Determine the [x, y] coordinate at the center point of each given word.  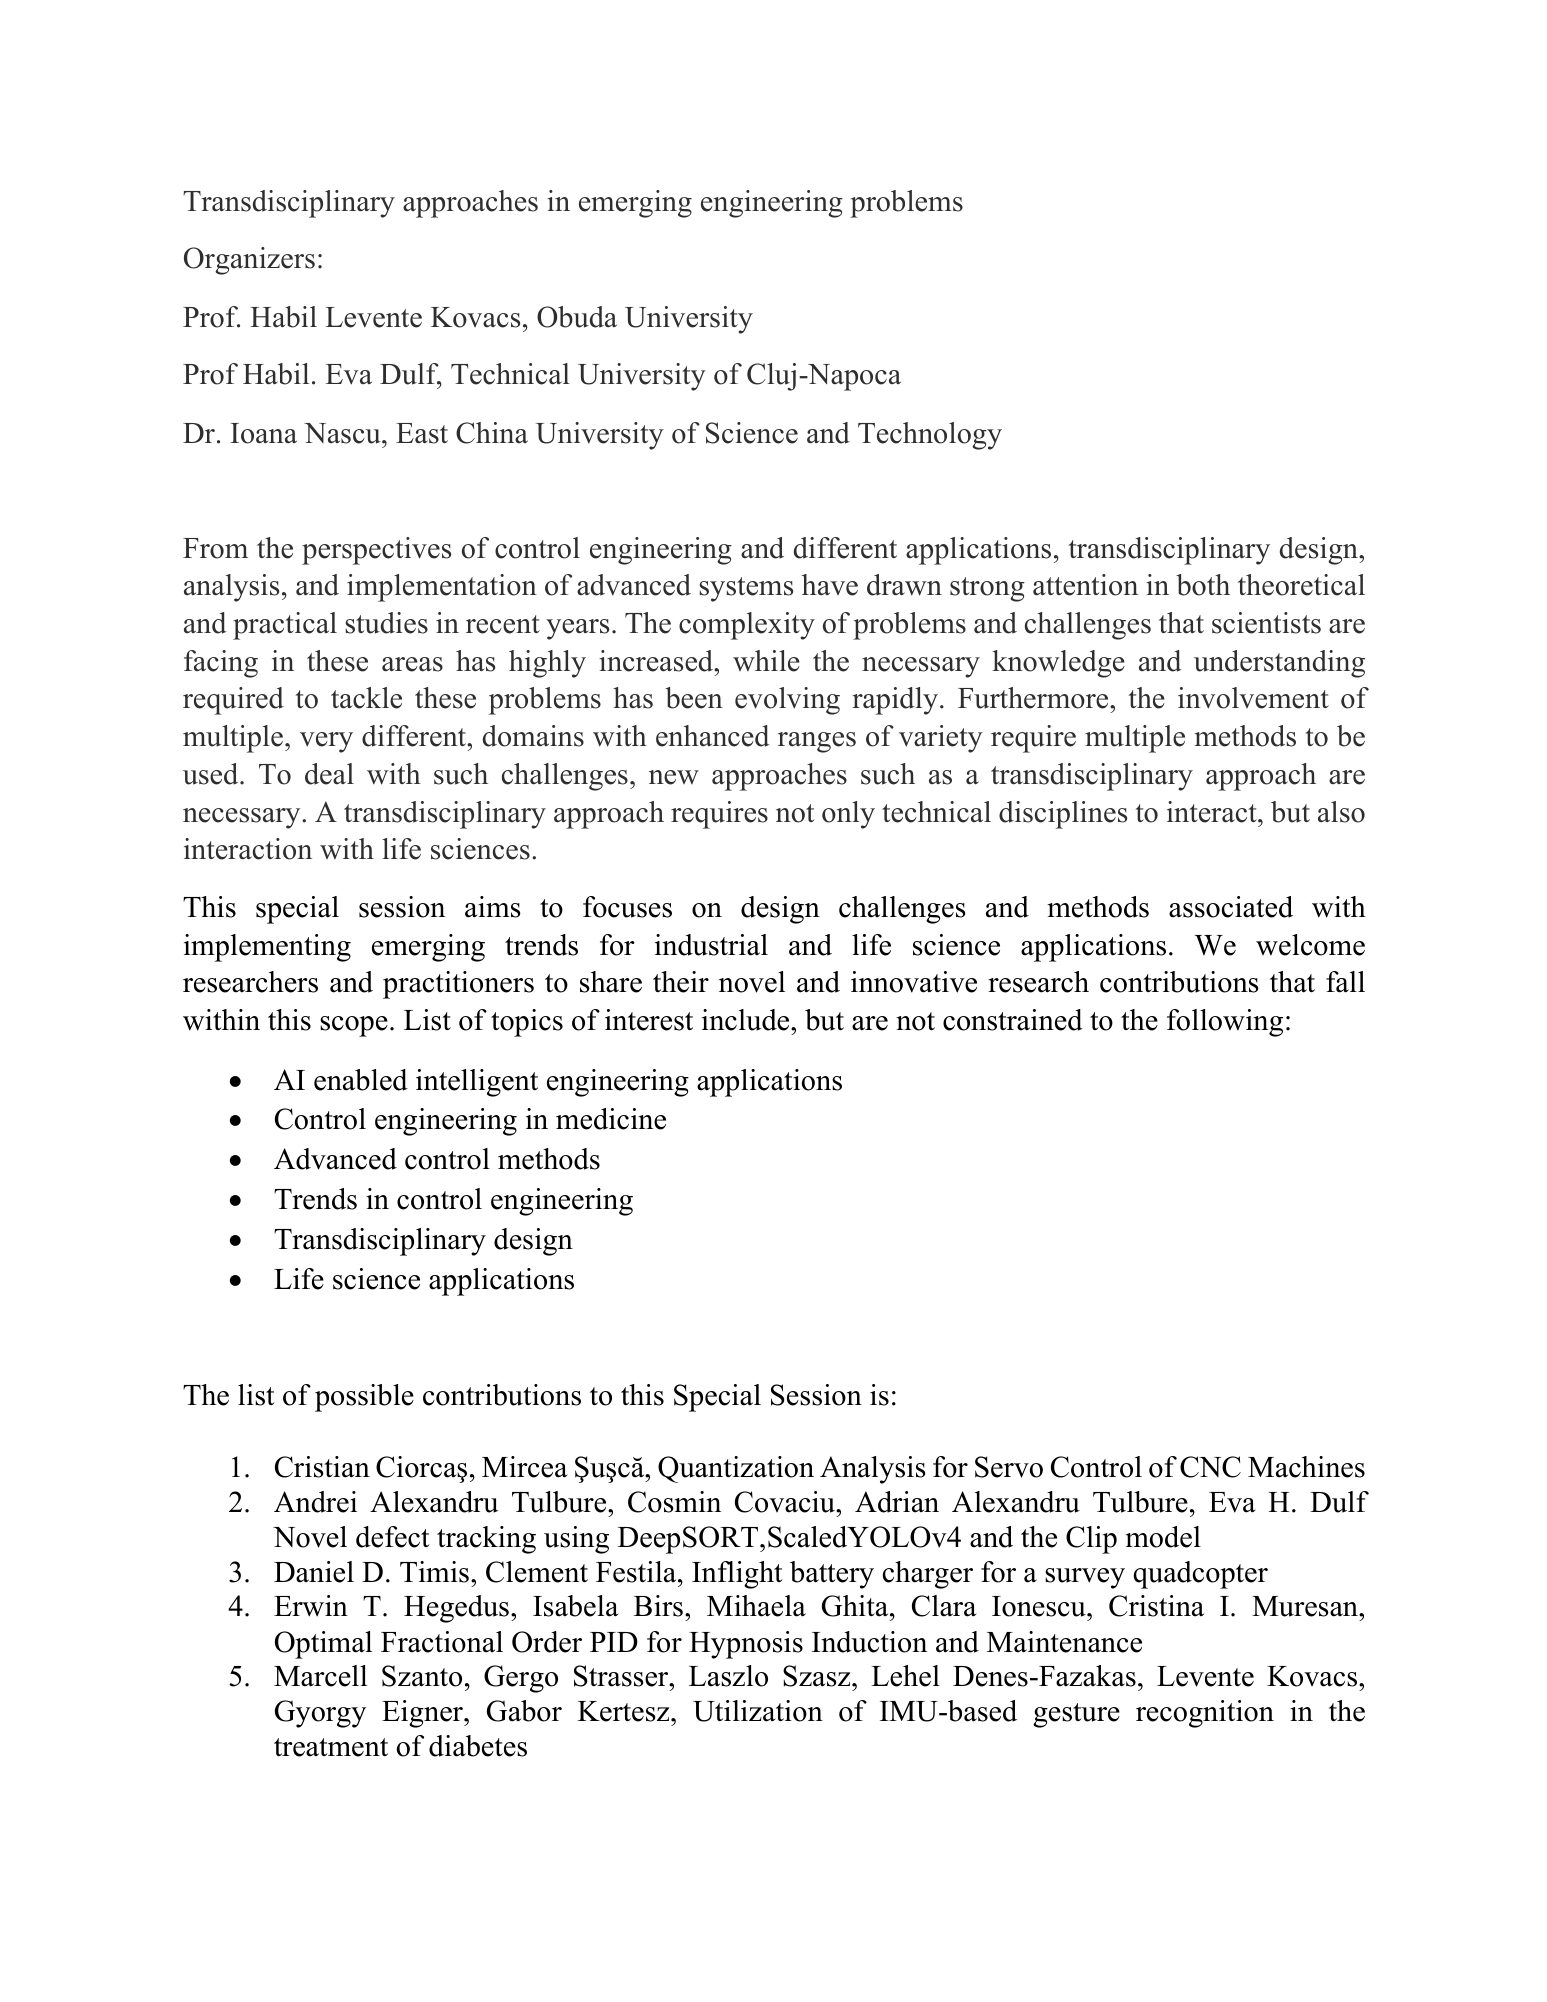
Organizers [249, 261]
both [1203, 585]
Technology [930, 436]
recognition [1205, 1714]
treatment [331, 1747]
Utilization [758, 1711]
